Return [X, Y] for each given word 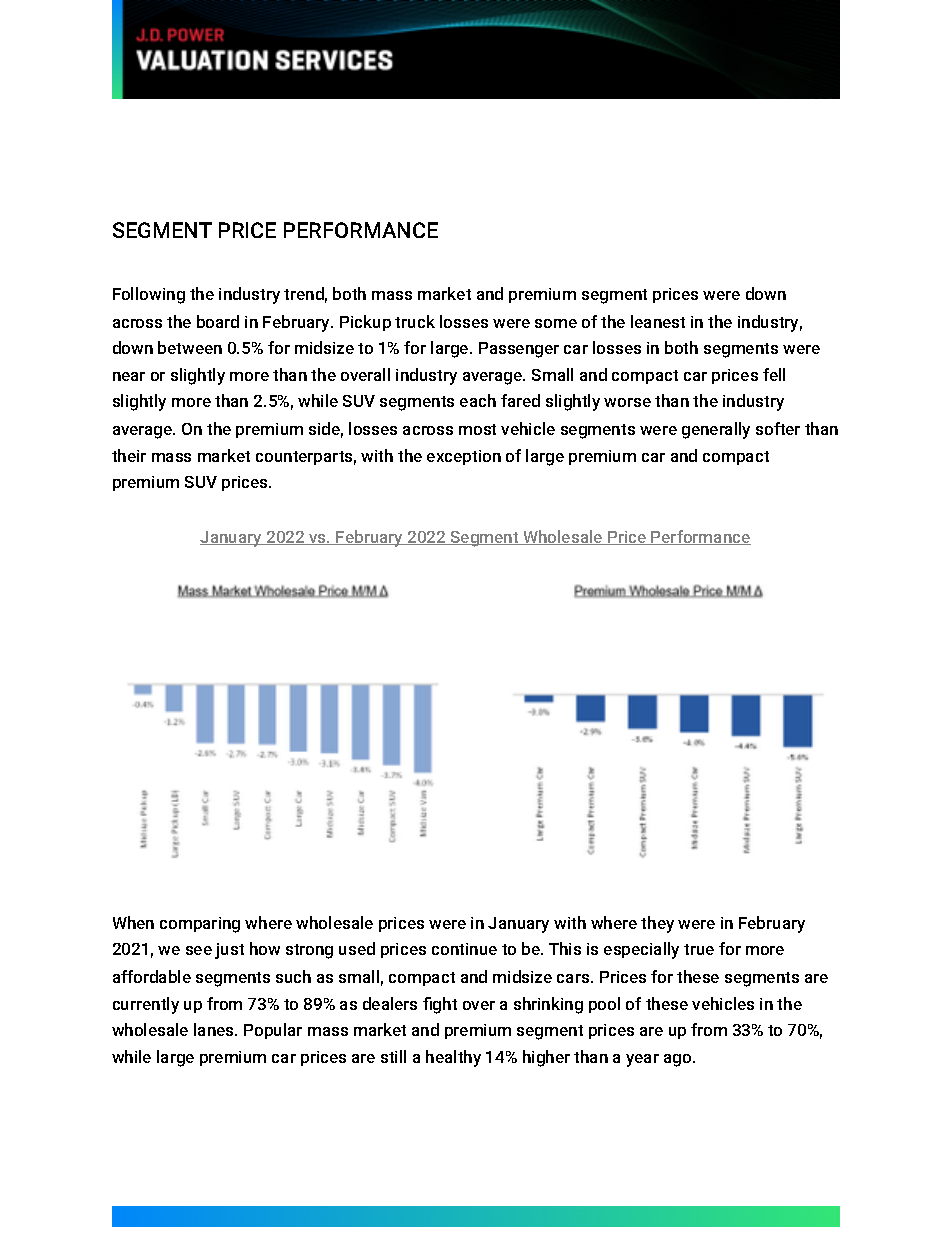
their [129, 455]
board [218, 321]
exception [464, 457]
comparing [200, 925]
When [133, 922]
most [477, 429]
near [129, 376]
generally [716, 430]
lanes [215, 1029]
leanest [658, 321]
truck [415, 321]
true [699, 949]
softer [778, 428]
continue [464, 949]
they [657, 924]
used [357, 948]
